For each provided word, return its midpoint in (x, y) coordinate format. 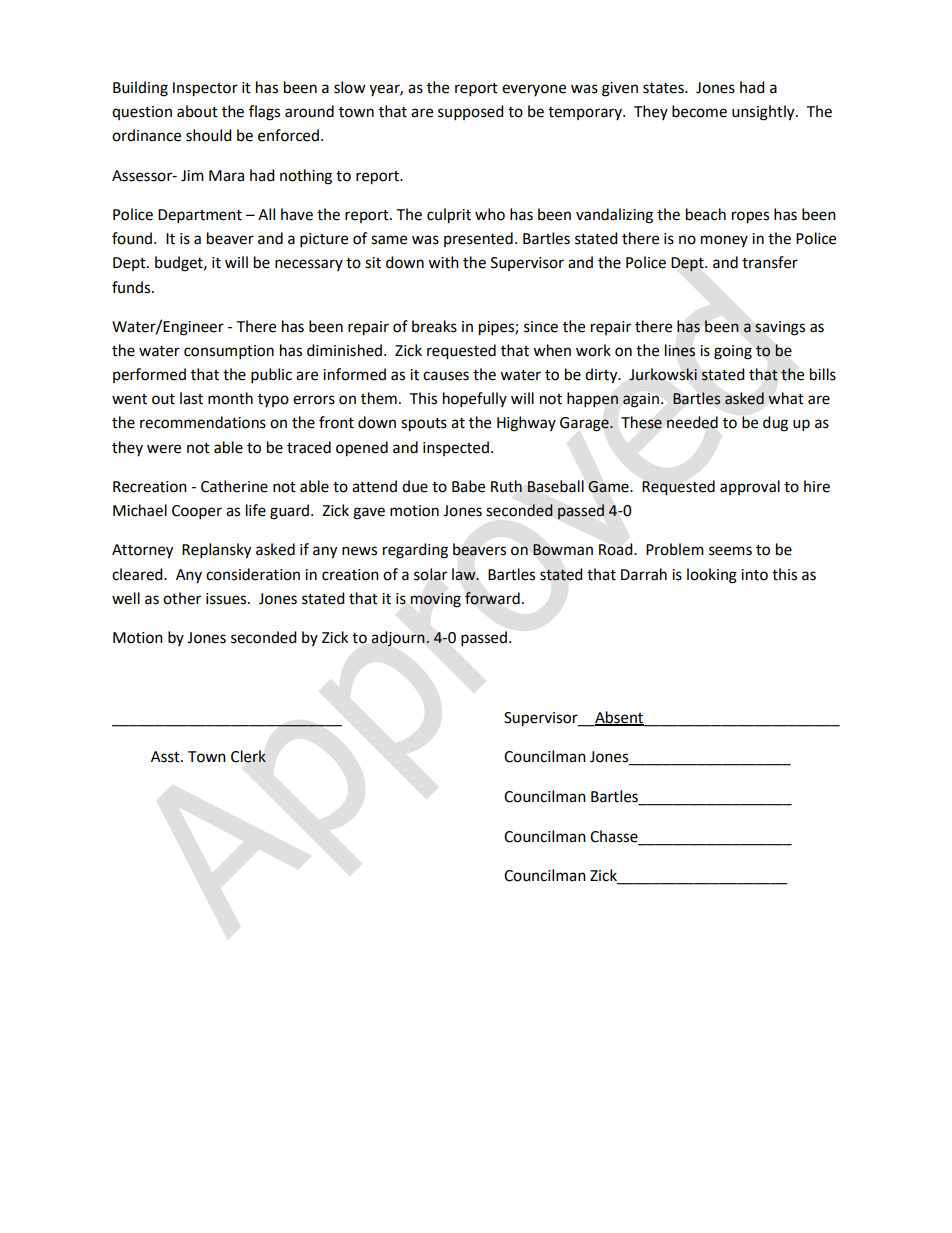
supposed (471, 113)
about (197, 111)
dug (775, 424)
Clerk (248, 756)
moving (436, 600)
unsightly (764, 113)
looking (712, 576)
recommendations (203, 422)
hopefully (475, 400)
